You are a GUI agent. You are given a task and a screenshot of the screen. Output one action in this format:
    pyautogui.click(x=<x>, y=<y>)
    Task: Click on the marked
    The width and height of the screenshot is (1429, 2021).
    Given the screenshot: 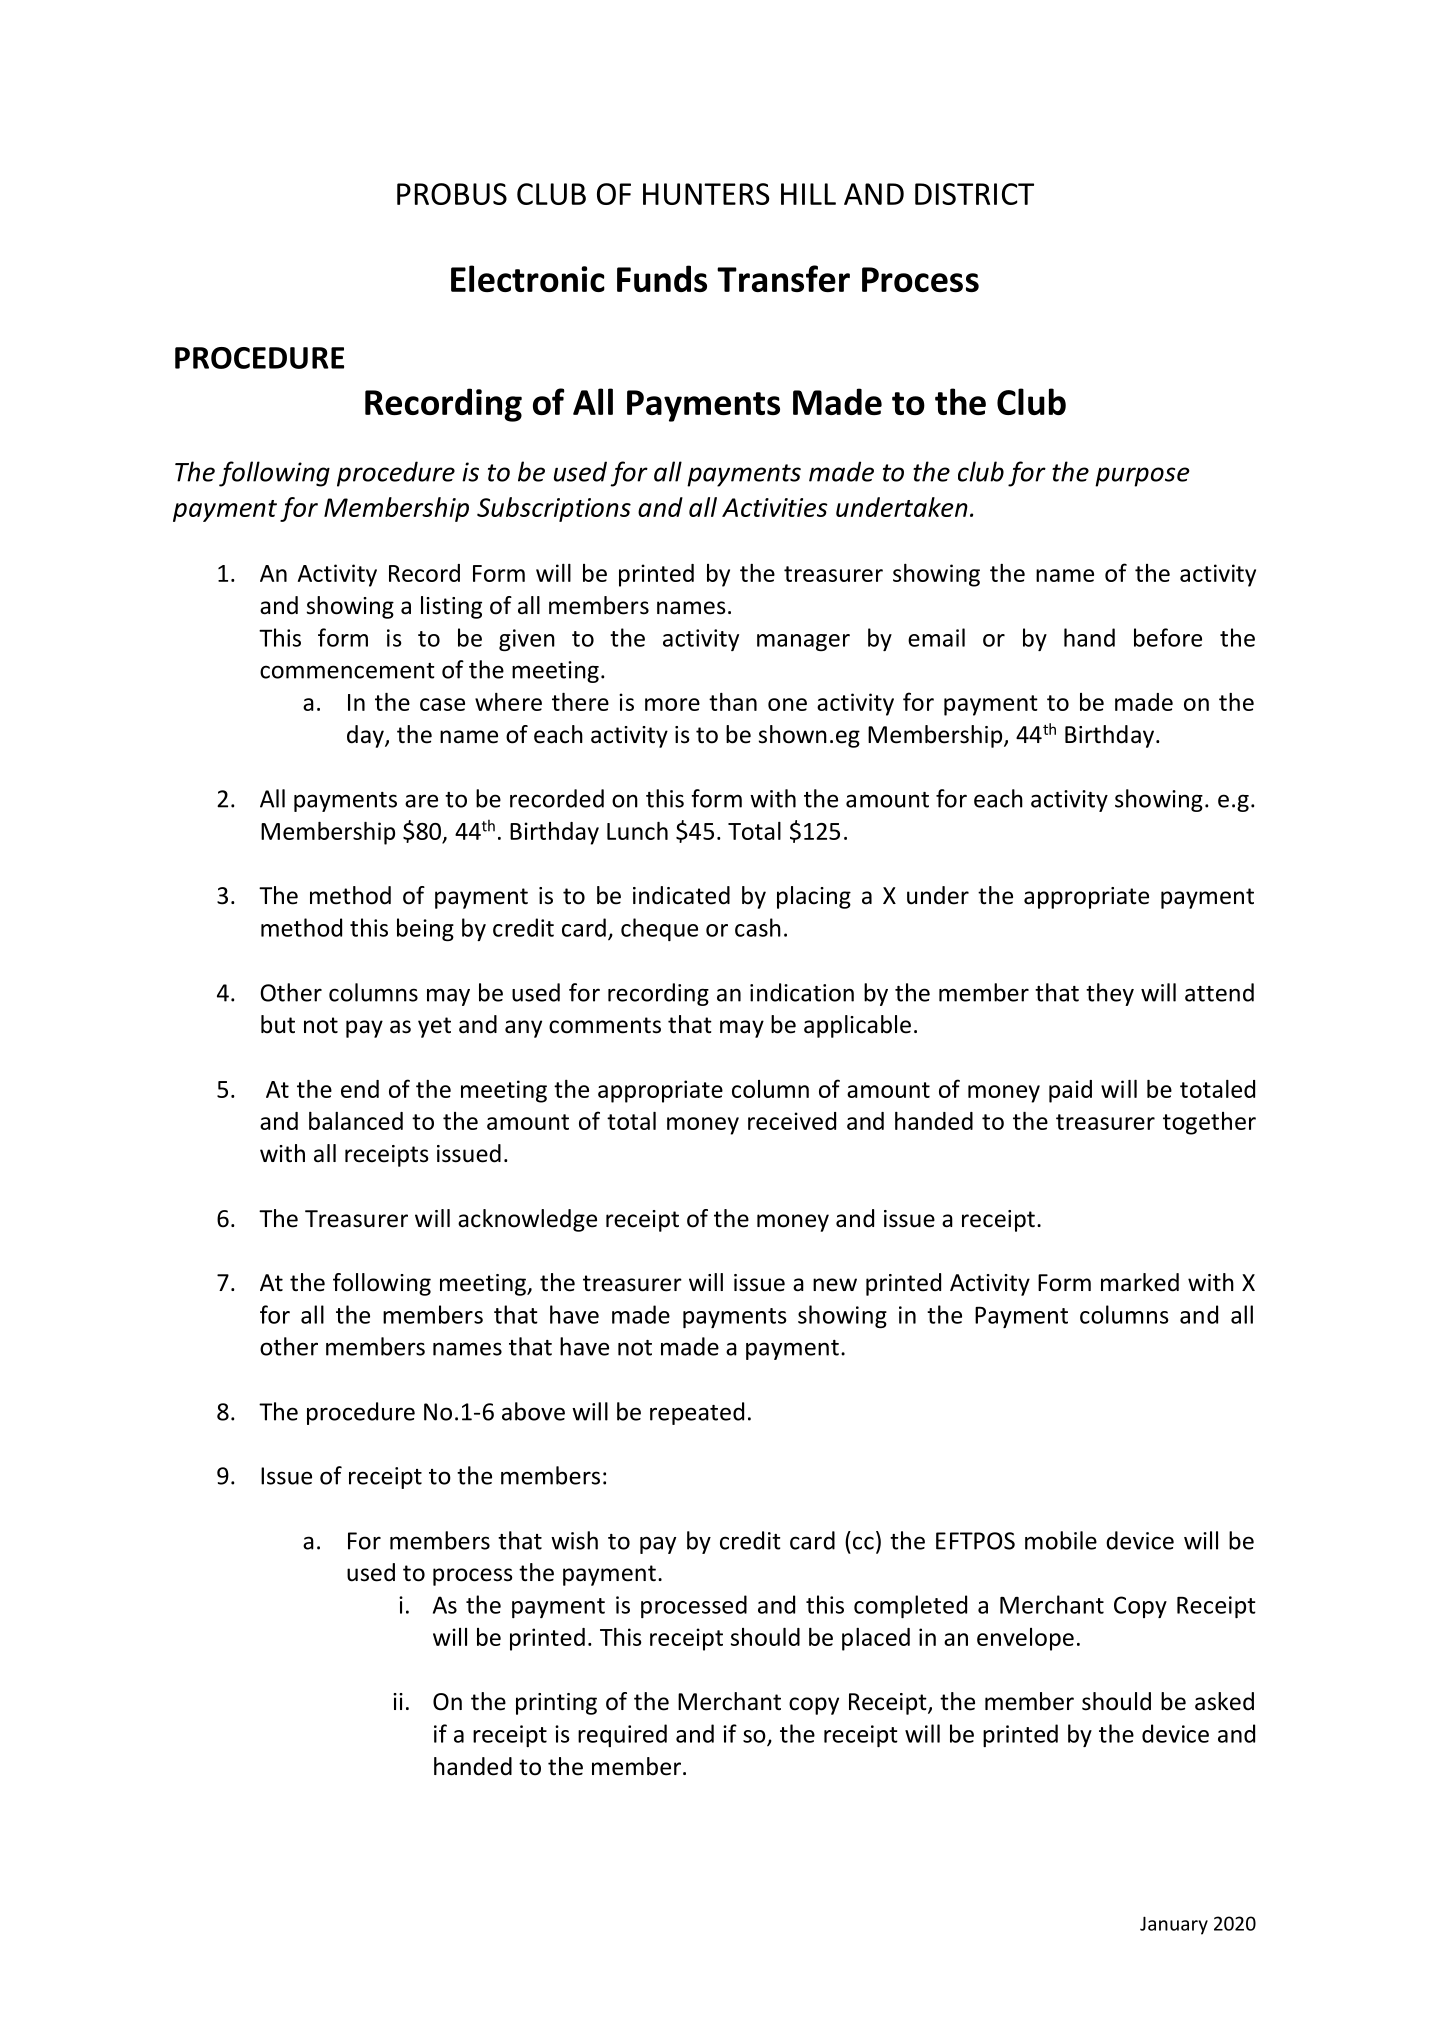 What is the action you would take?
    pyautogui.click(x=1140, y=1282)
